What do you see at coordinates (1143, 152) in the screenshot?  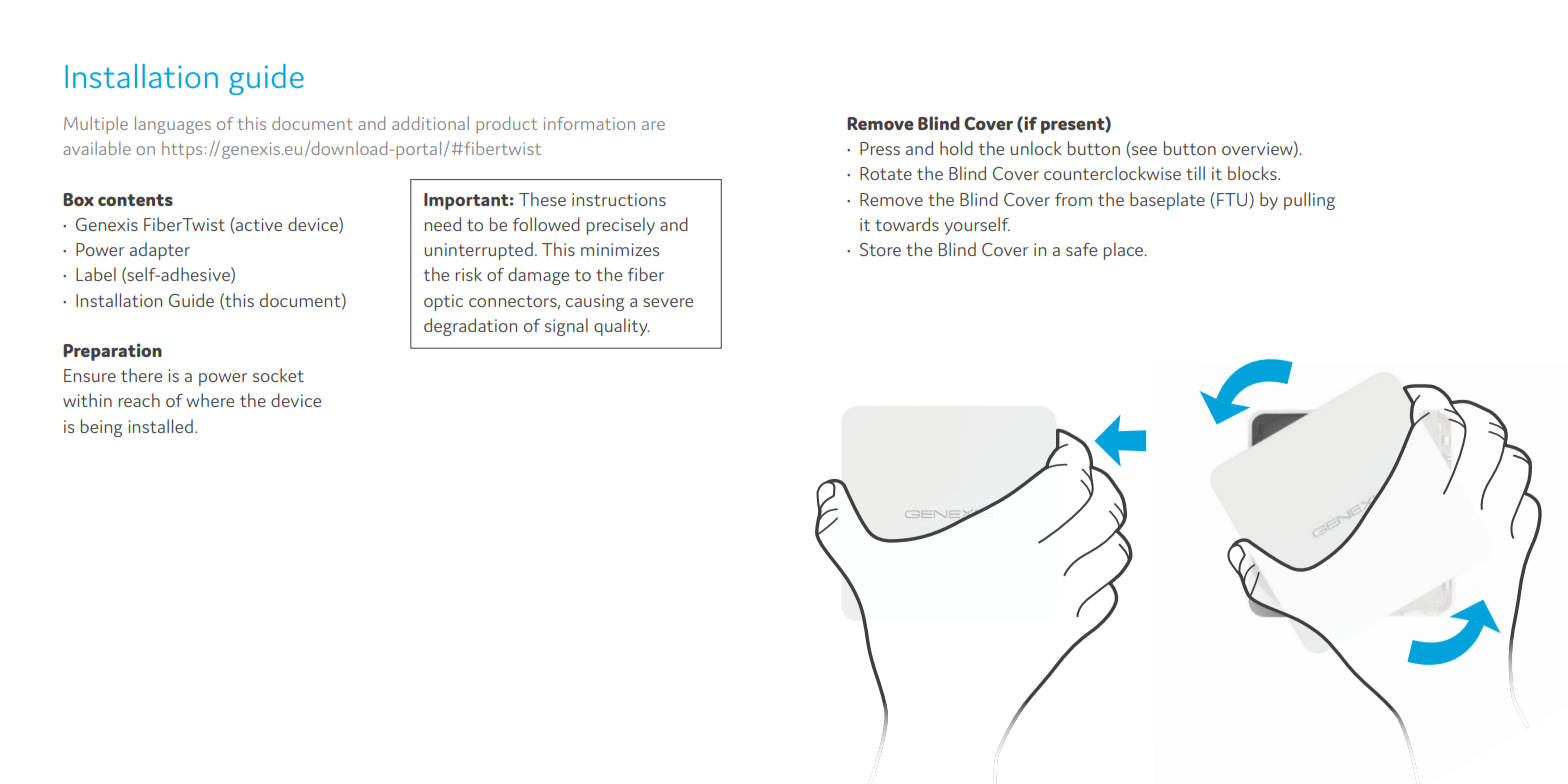 I see `see` at bounding box center [1143, 152].
